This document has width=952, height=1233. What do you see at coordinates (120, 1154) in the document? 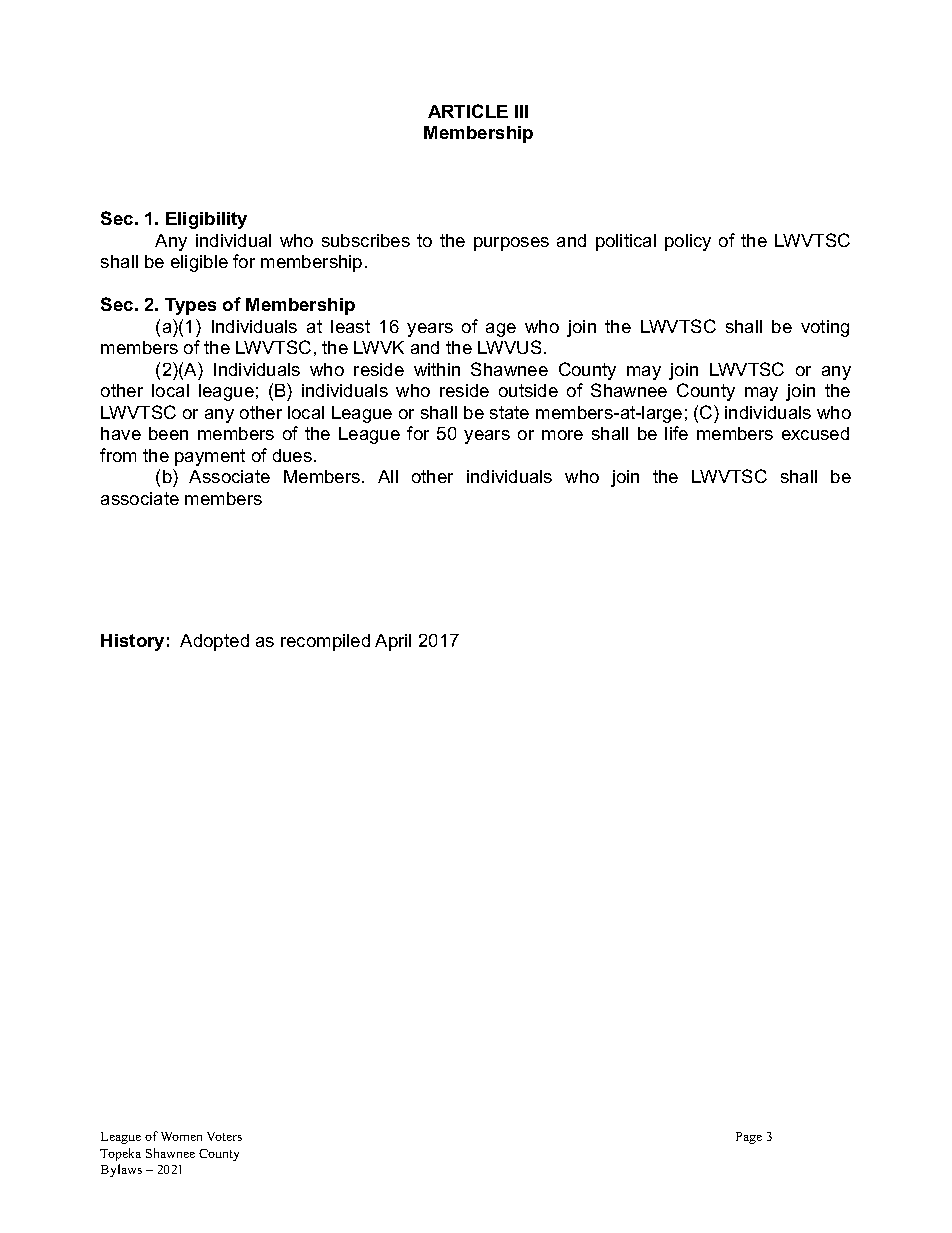
I see `Topeka` at bounding box center [120, 1154].
